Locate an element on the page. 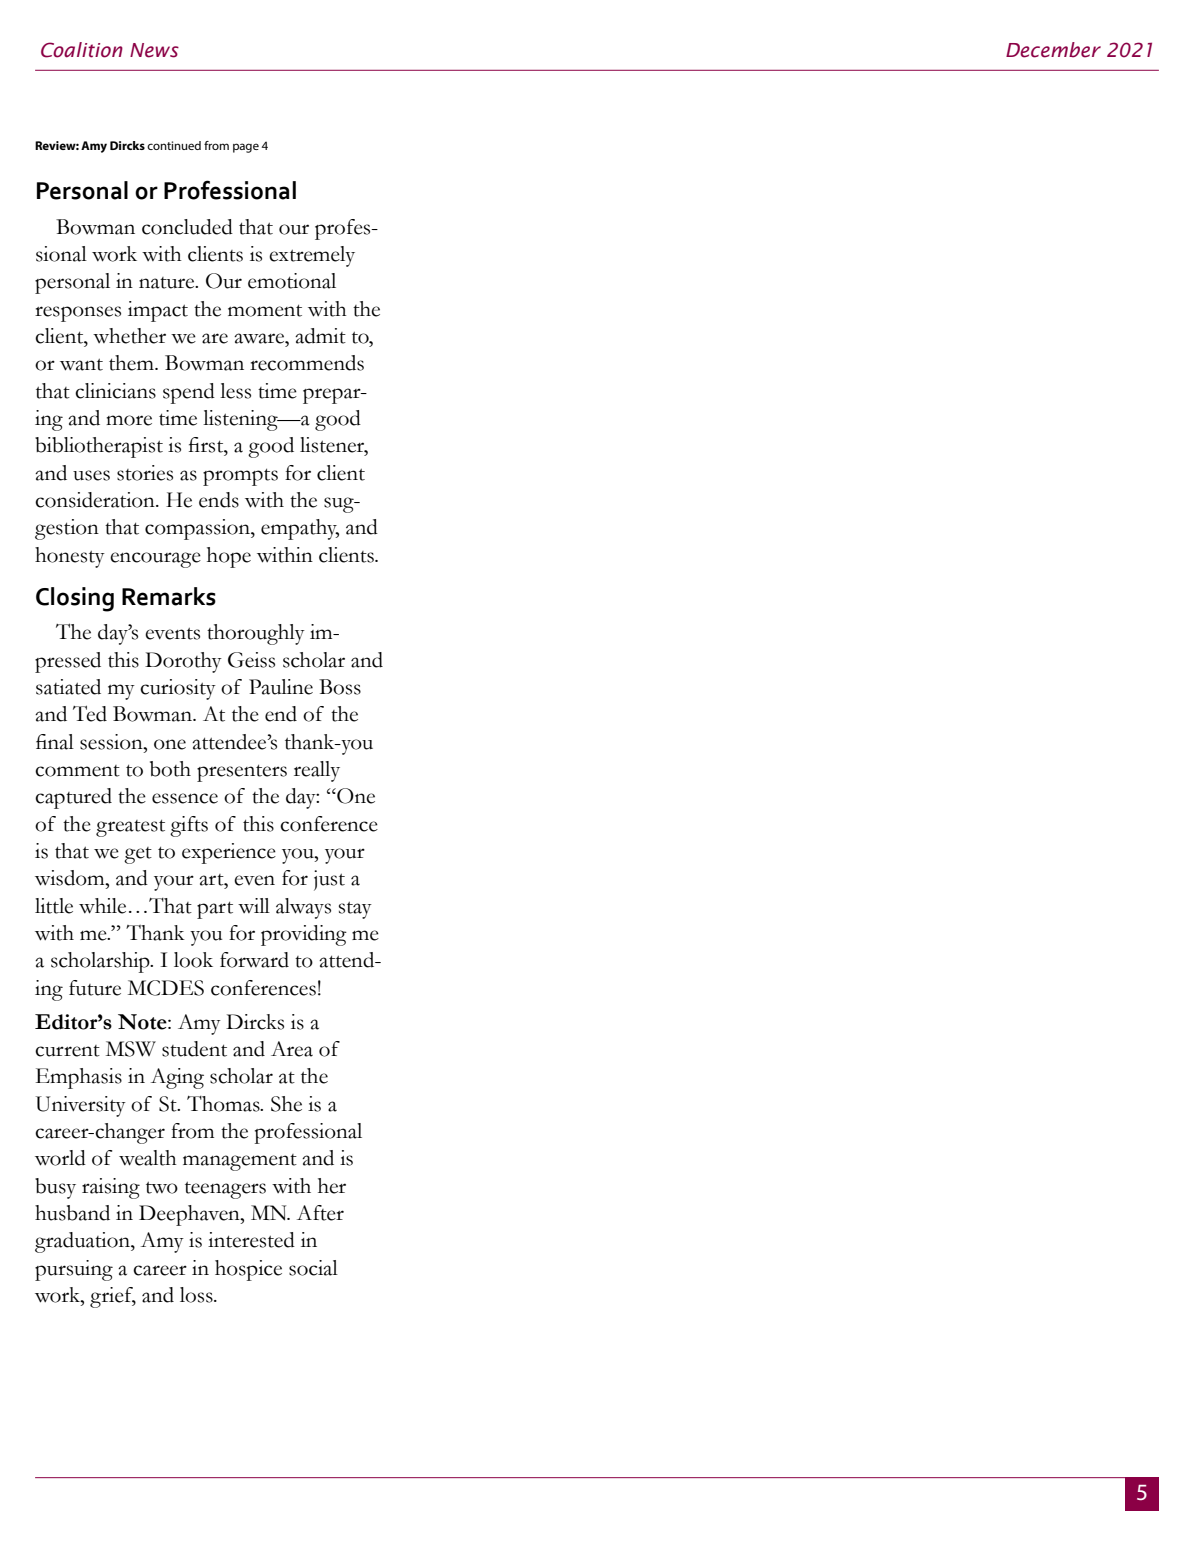  social is located at coordinates (313, 1268).
